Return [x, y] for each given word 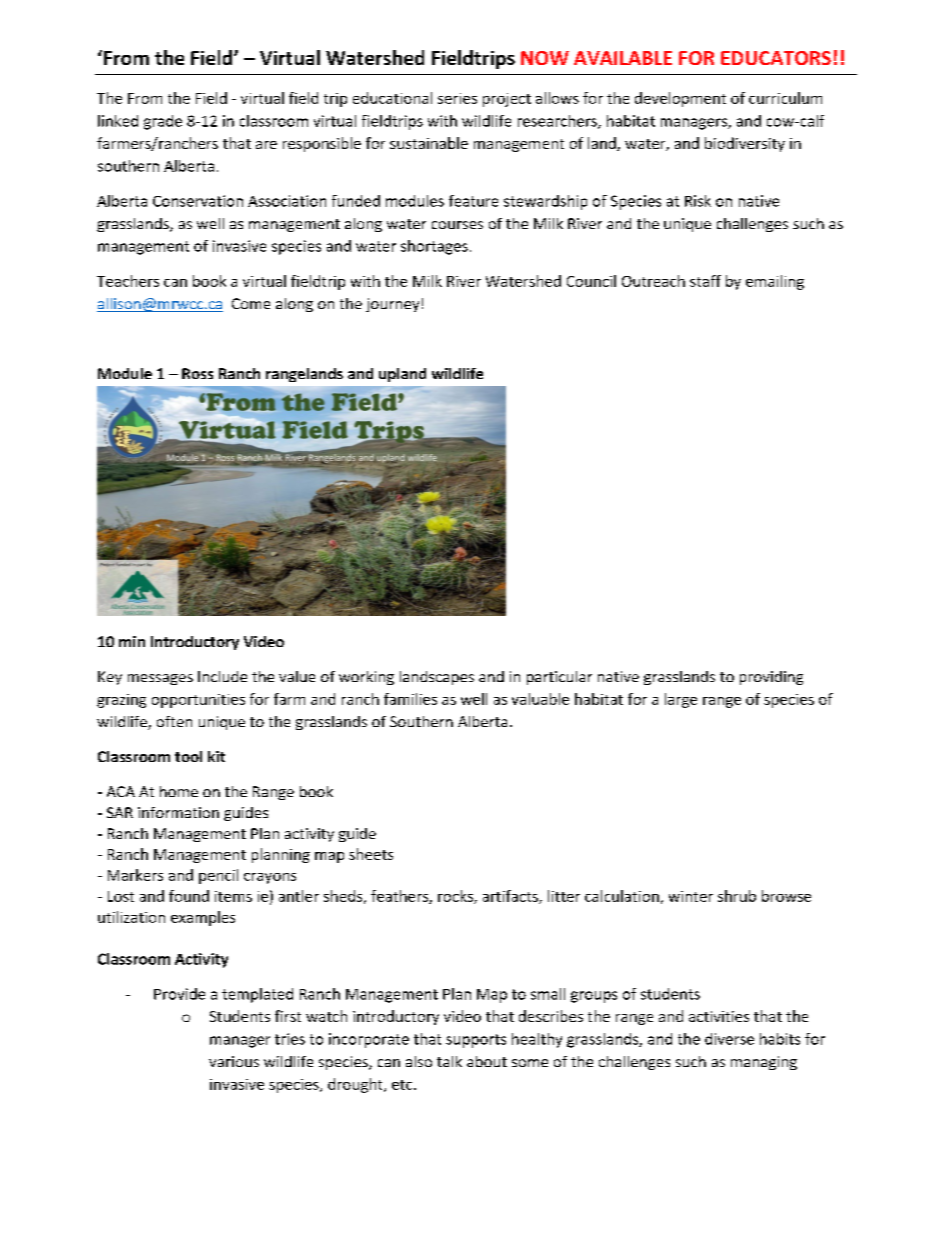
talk [449, 1061]
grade [163, 122]
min [132, 641]
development [680, 99]
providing [771, 678]
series [457, 98]
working [366, 678]
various [234, 1061]
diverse [729, 1039]
